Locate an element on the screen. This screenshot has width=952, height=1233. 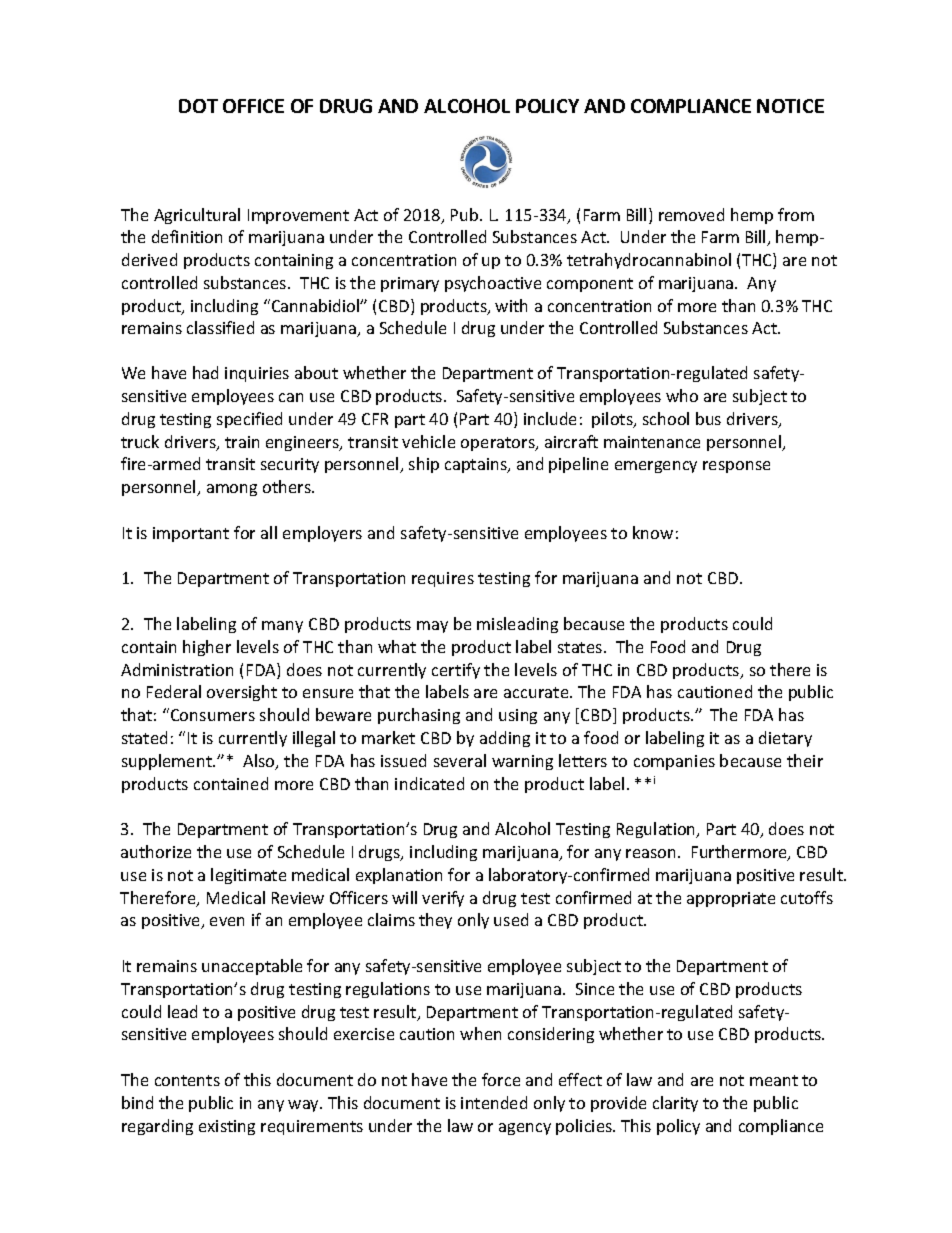
had is located at coordinates (205, 372).
